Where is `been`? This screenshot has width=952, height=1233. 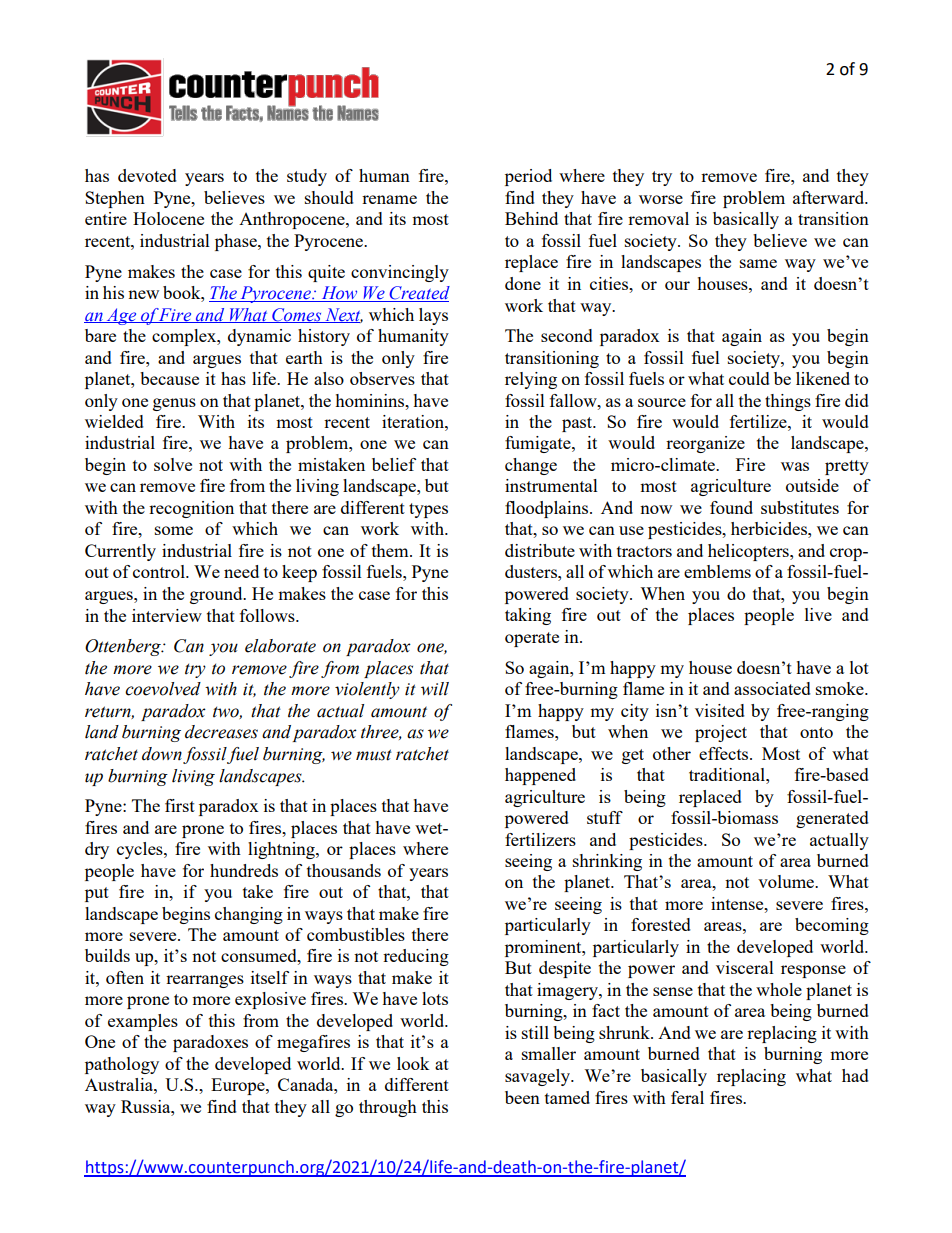
been is located at coordinates (522, 1097).
